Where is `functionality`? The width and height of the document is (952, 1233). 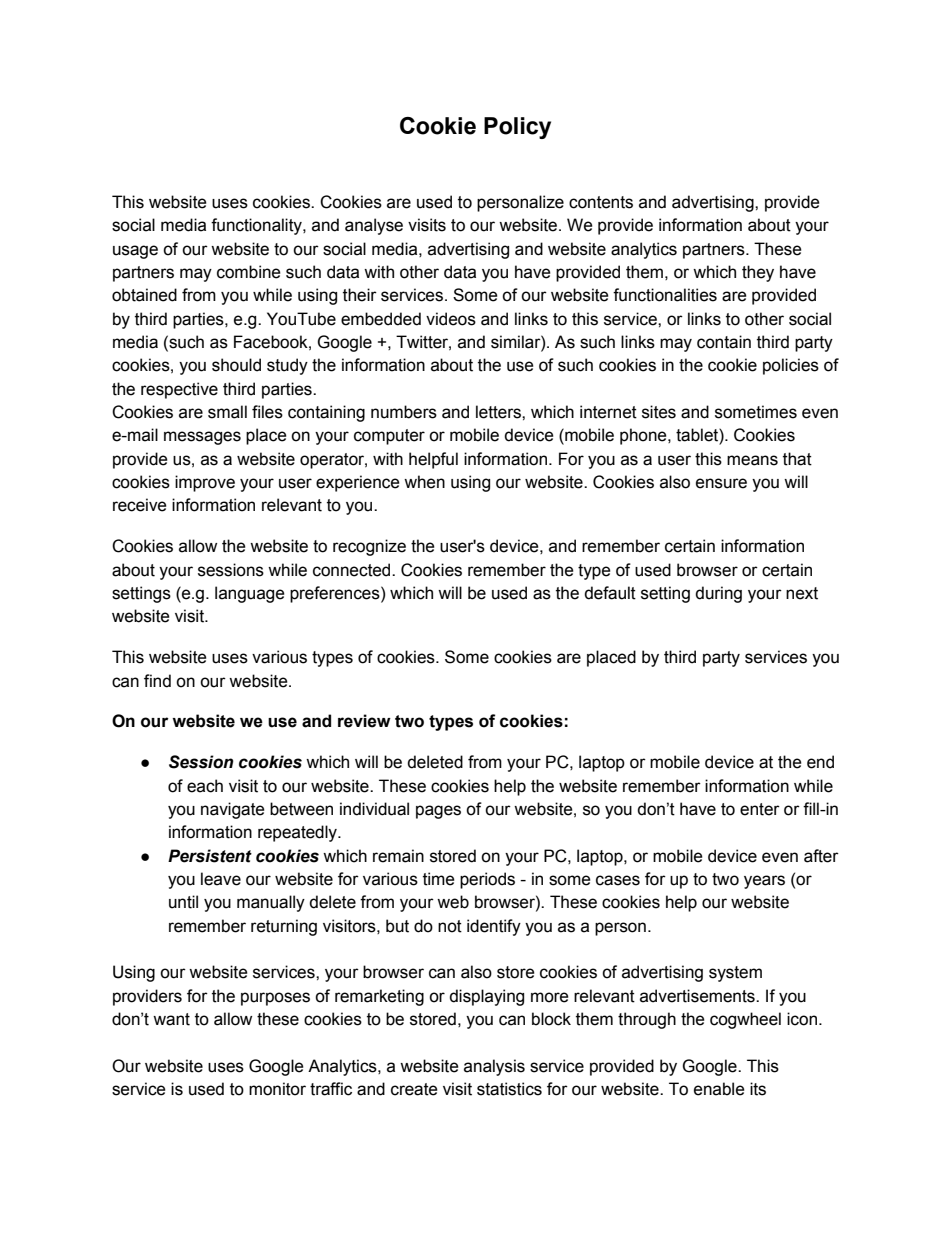 functionality is located at coordinates (257, 226).
